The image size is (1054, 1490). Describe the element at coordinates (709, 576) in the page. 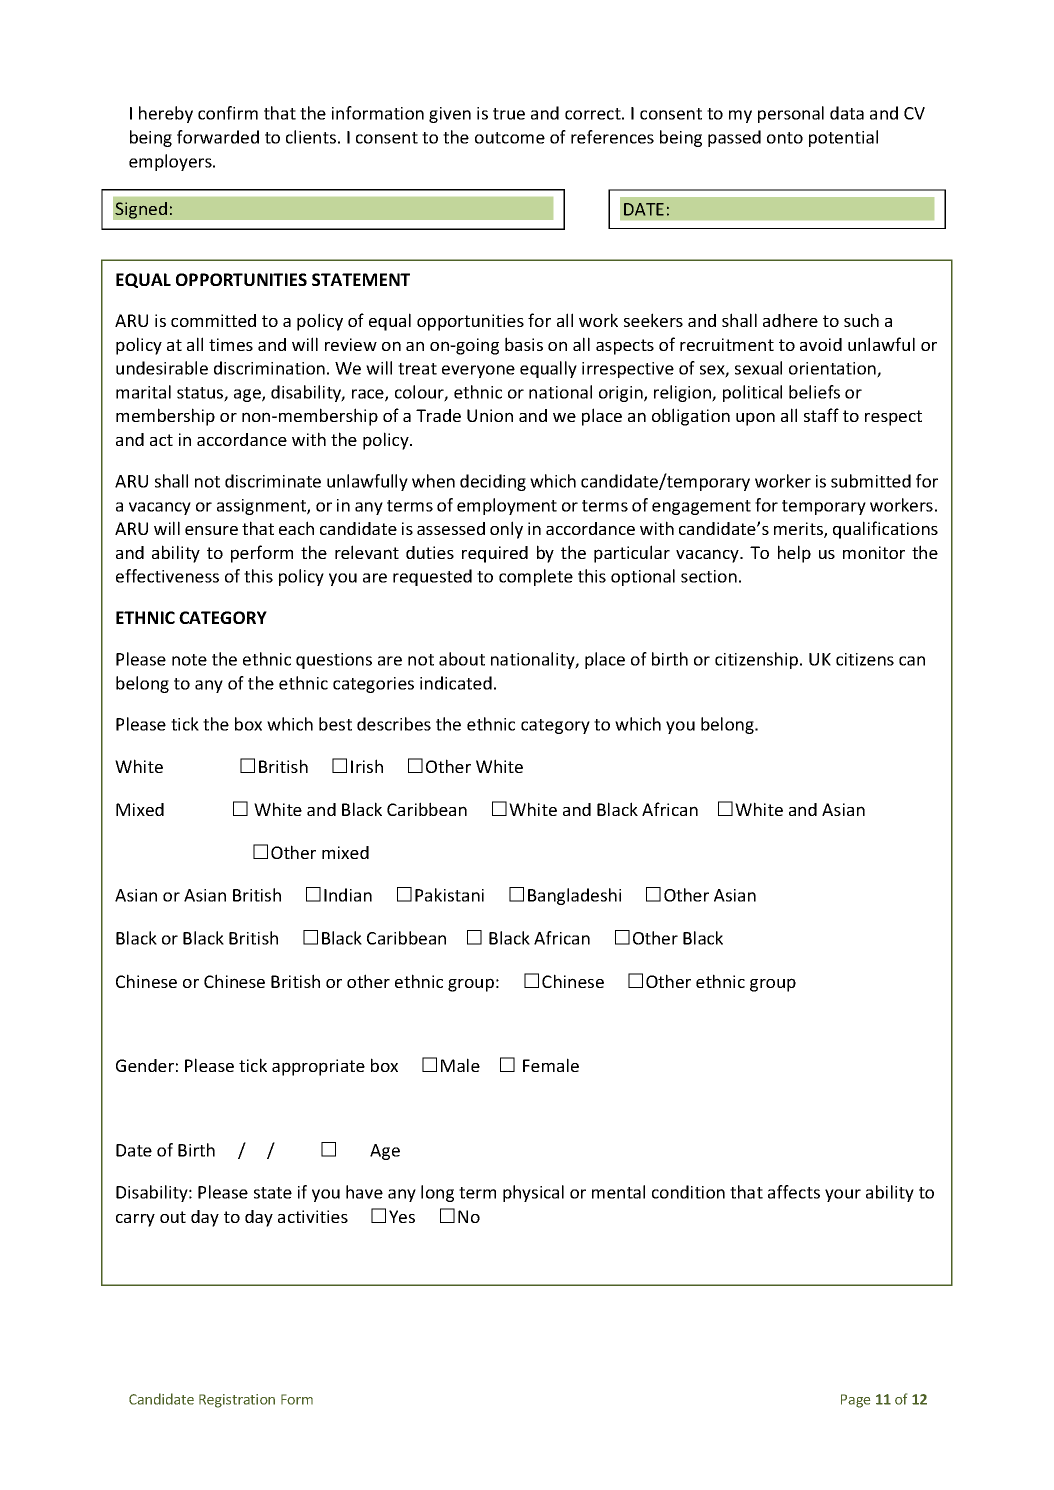

I see `section` at that location.
